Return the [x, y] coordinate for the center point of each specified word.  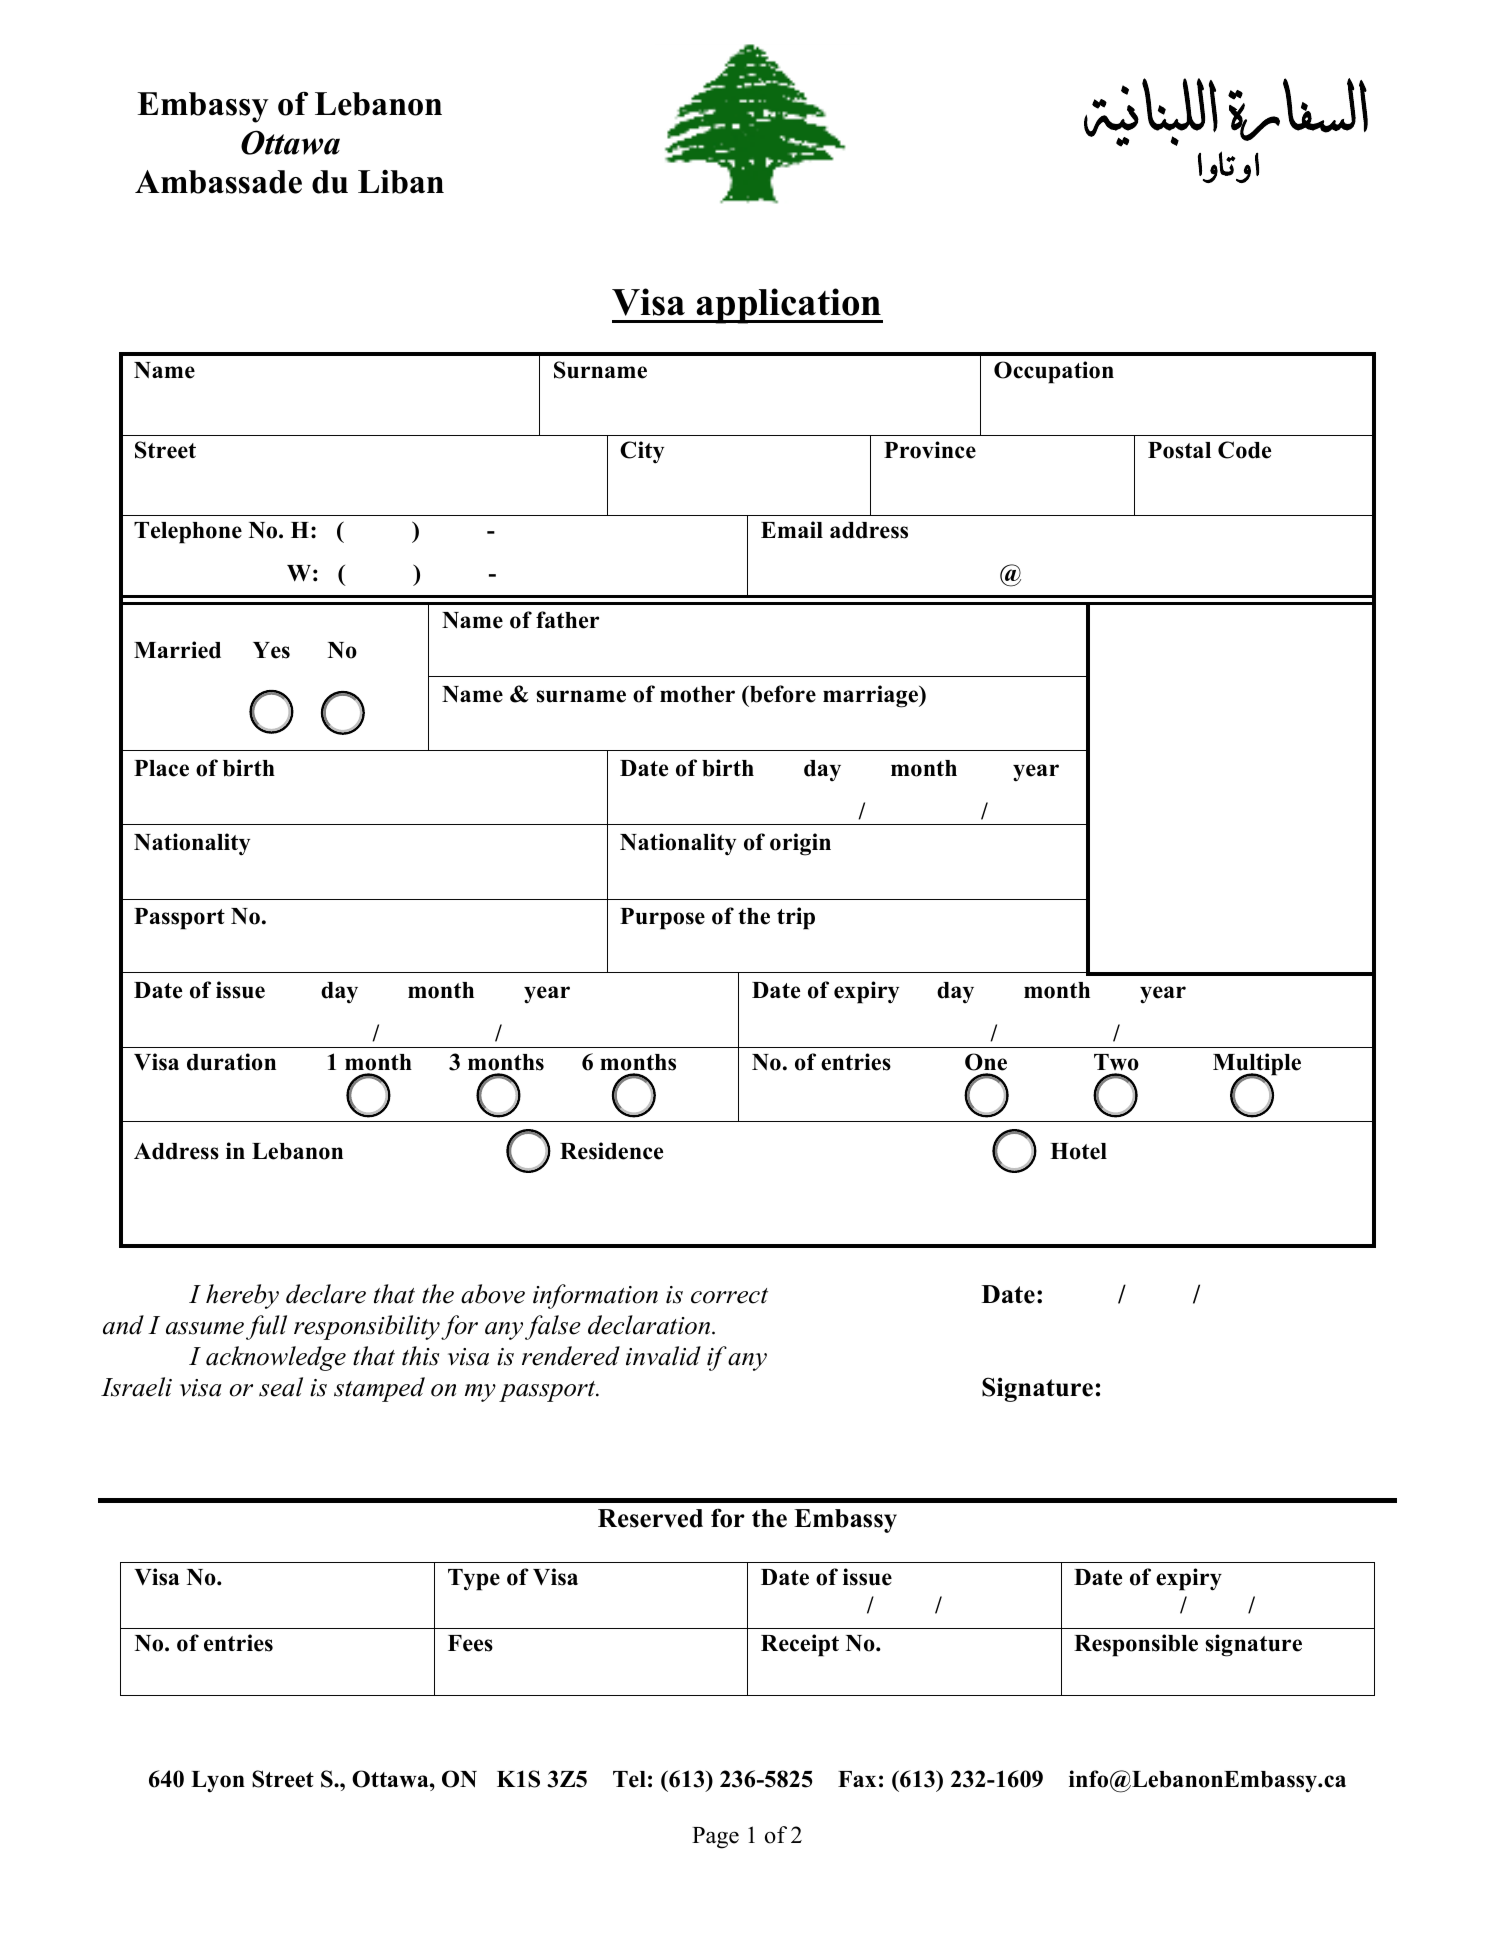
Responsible [1136, 1645]
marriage [872, 696]
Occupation [1054, 372]
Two [1116, 1062]
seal [281, 1387]
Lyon [218, 1782]
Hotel [1078, 1151]
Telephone [188, 533]
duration [231, 1062]
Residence [611, 1151]
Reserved [650, 1518]
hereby [242, 1296]
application [789, 306]
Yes [271, 650]
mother [697, 694]
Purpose [662, 919]
